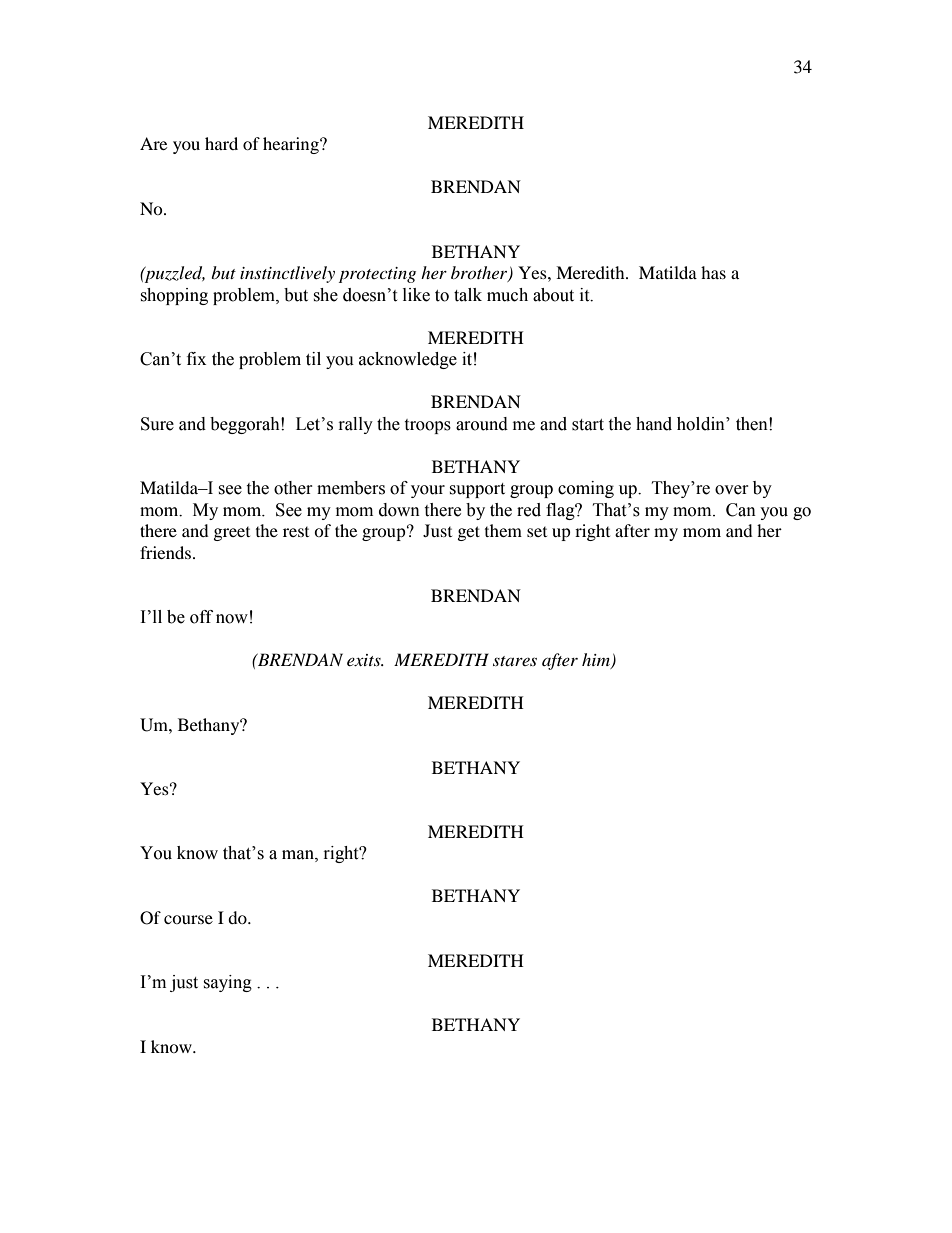 The width and height of the screenshot is (952, 1233). Describe the element at coordinates (201, 617) in the screenshot. I see `off` at that location.
